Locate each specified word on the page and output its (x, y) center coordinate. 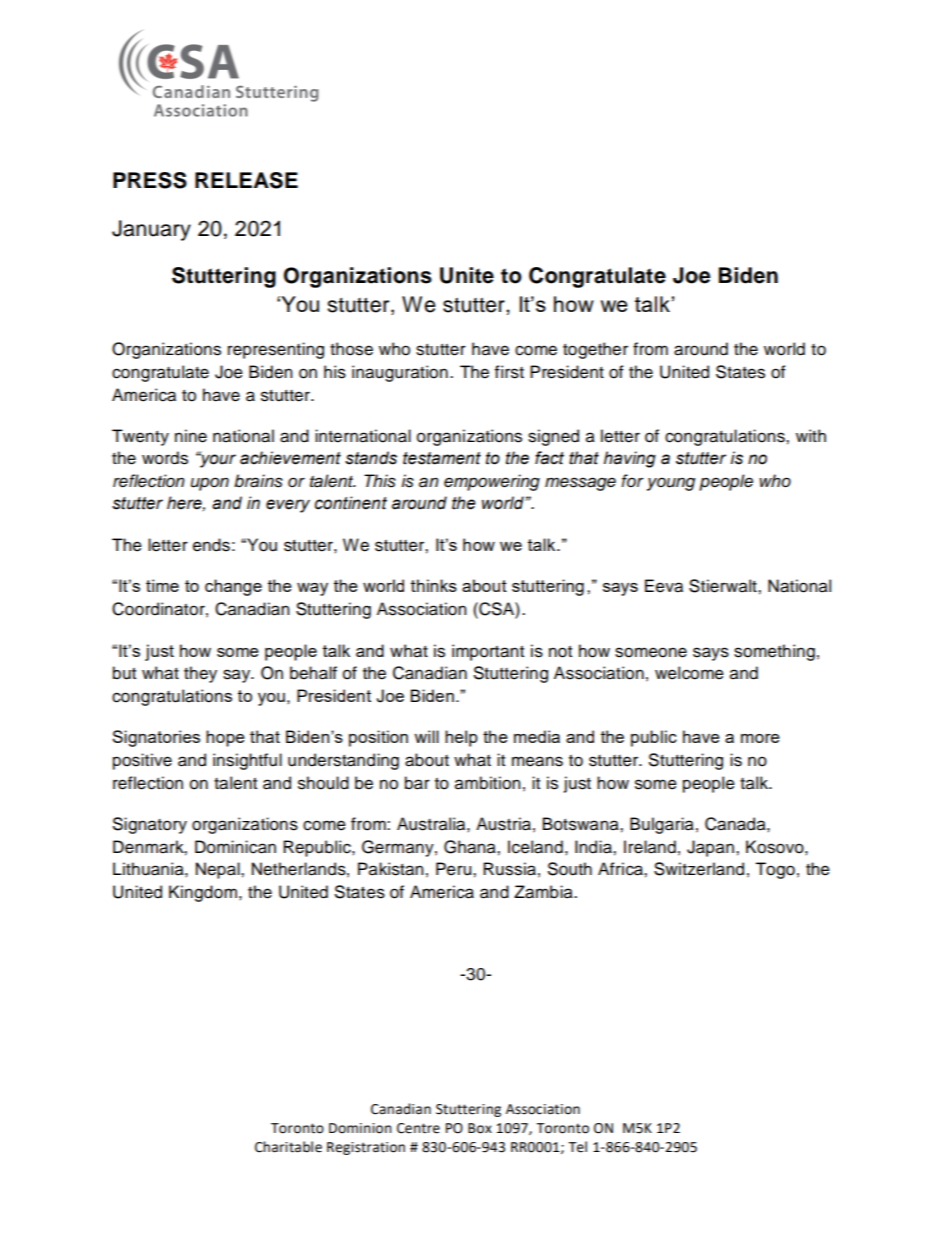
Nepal (219, 870)
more (760, 738)
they (200, 674)
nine (191, 436)
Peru (455, 869)
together (595, 350)
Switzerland (699, 869)
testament (442, 458)
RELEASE (246, 180)
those (351, 349)
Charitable (288, 1147)
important (488, 652)
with (811, 435)
